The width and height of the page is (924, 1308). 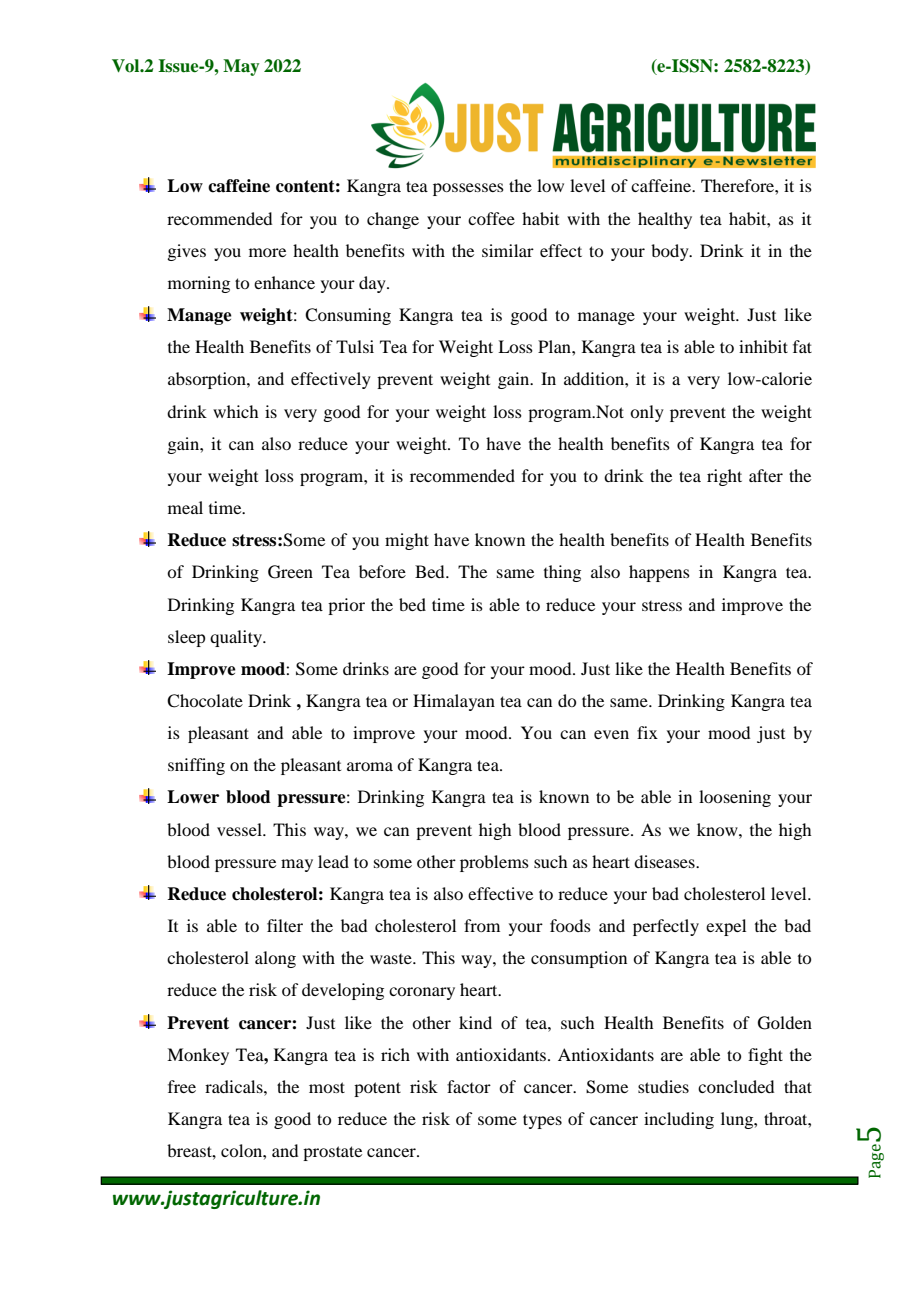 I want to click on types, so click(x=542, y=1121).
